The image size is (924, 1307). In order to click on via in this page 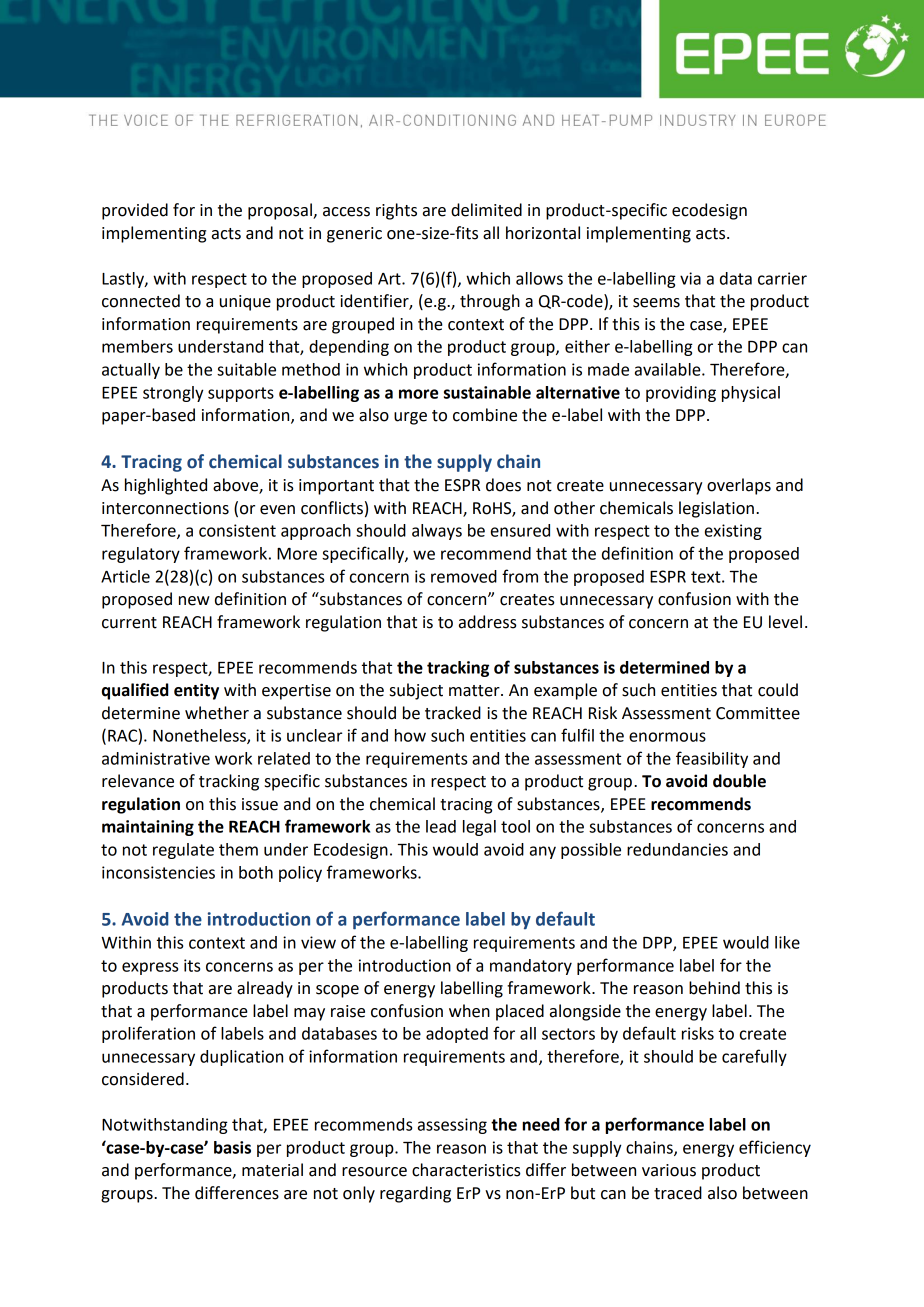, I will do `click(690, 278)`.
